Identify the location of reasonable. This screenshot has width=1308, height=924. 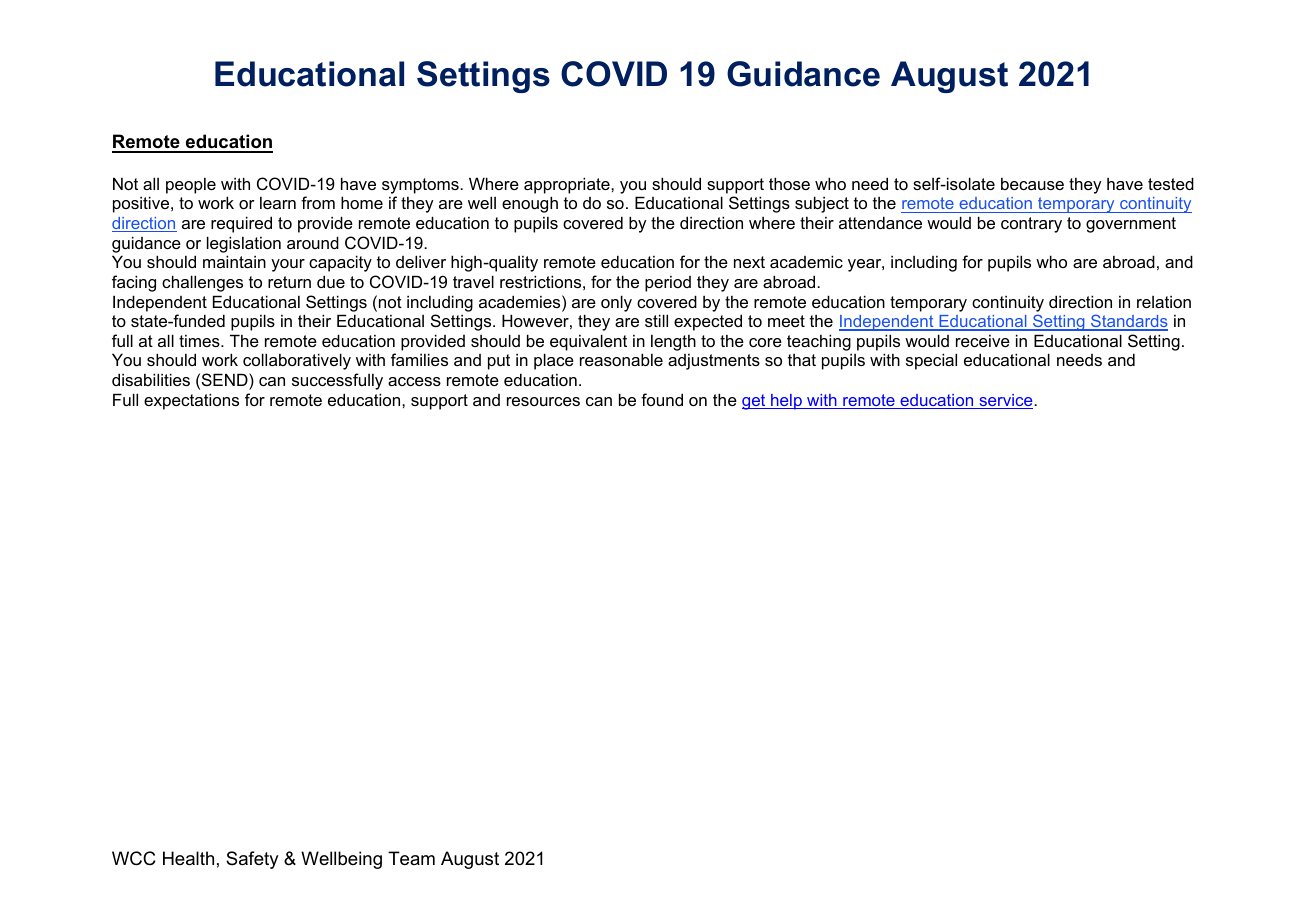
(621, 359).
